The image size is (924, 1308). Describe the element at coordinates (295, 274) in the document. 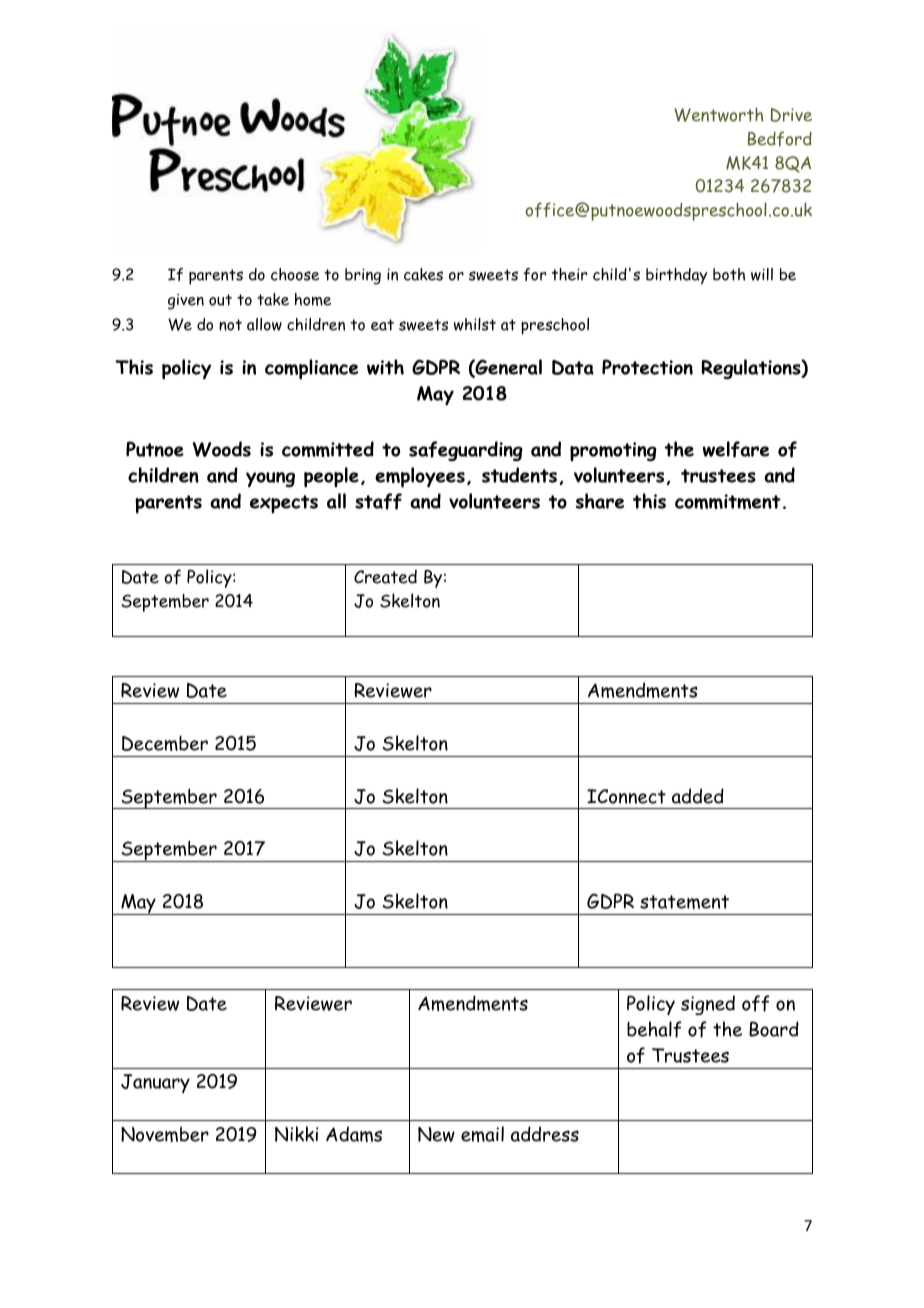

I see `choose` at that location.
